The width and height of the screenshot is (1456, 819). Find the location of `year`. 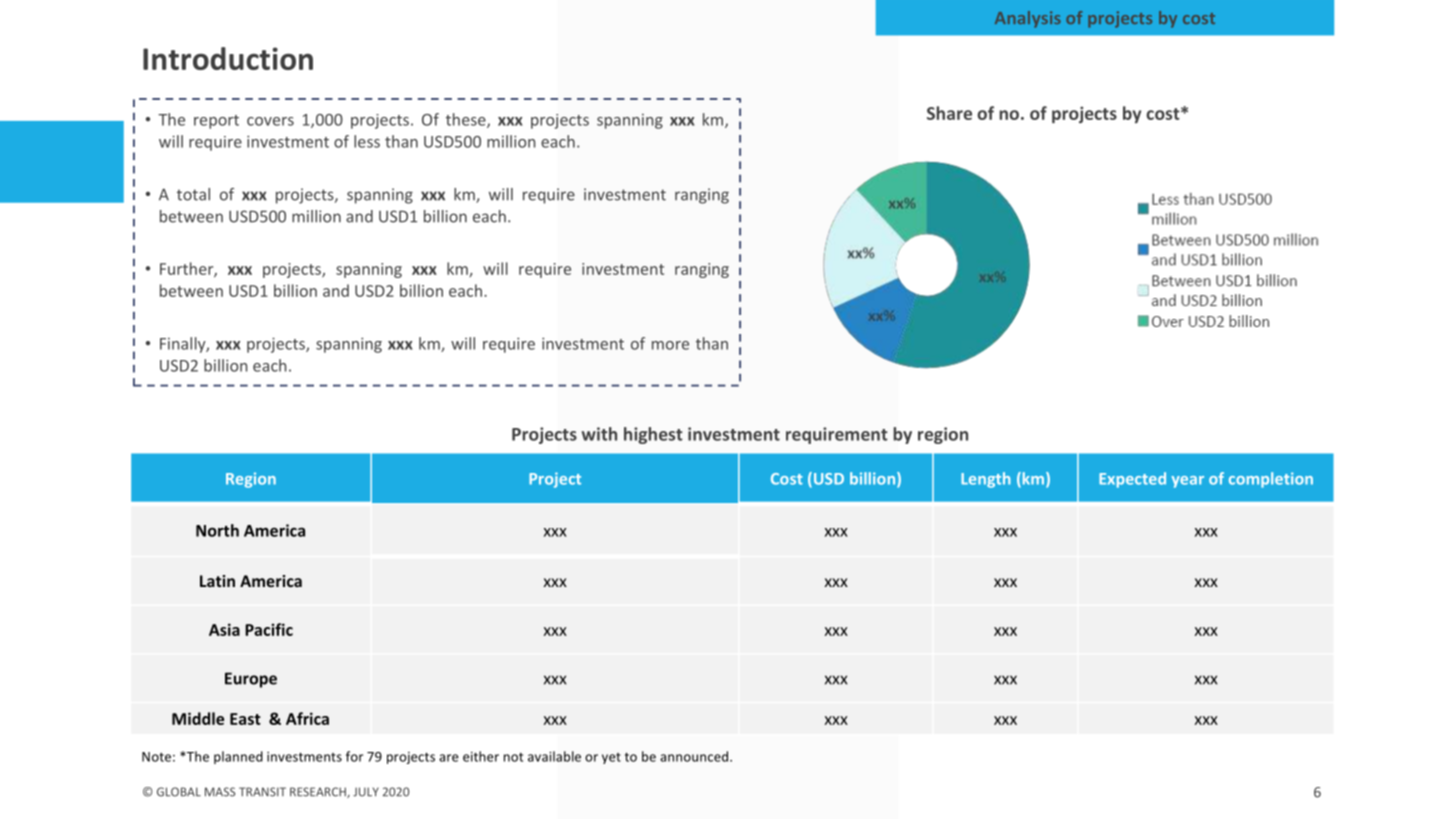

year is located at coordinates (1187, 482).
